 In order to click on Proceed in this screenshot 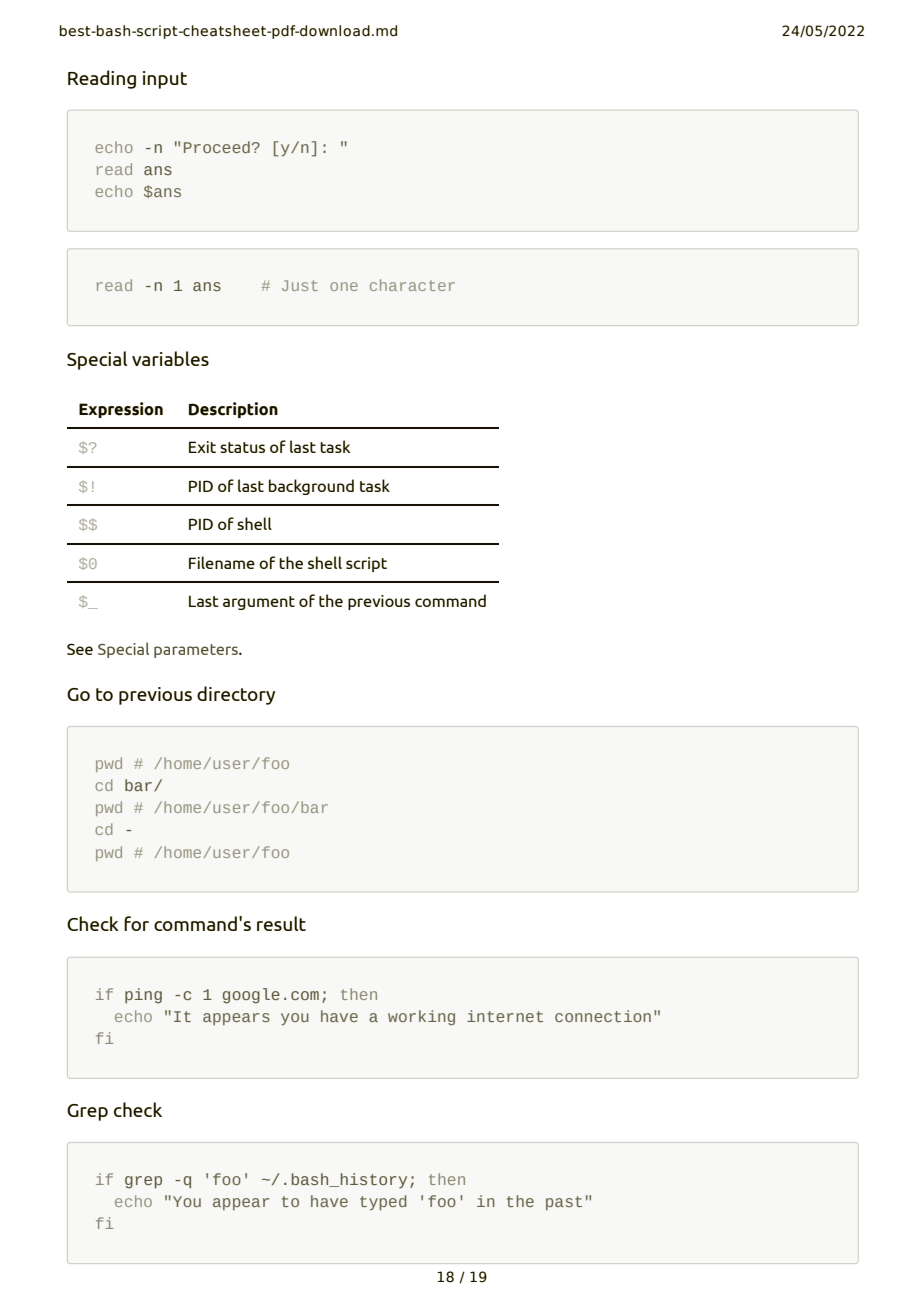, I will do `click(217, 147)`.
